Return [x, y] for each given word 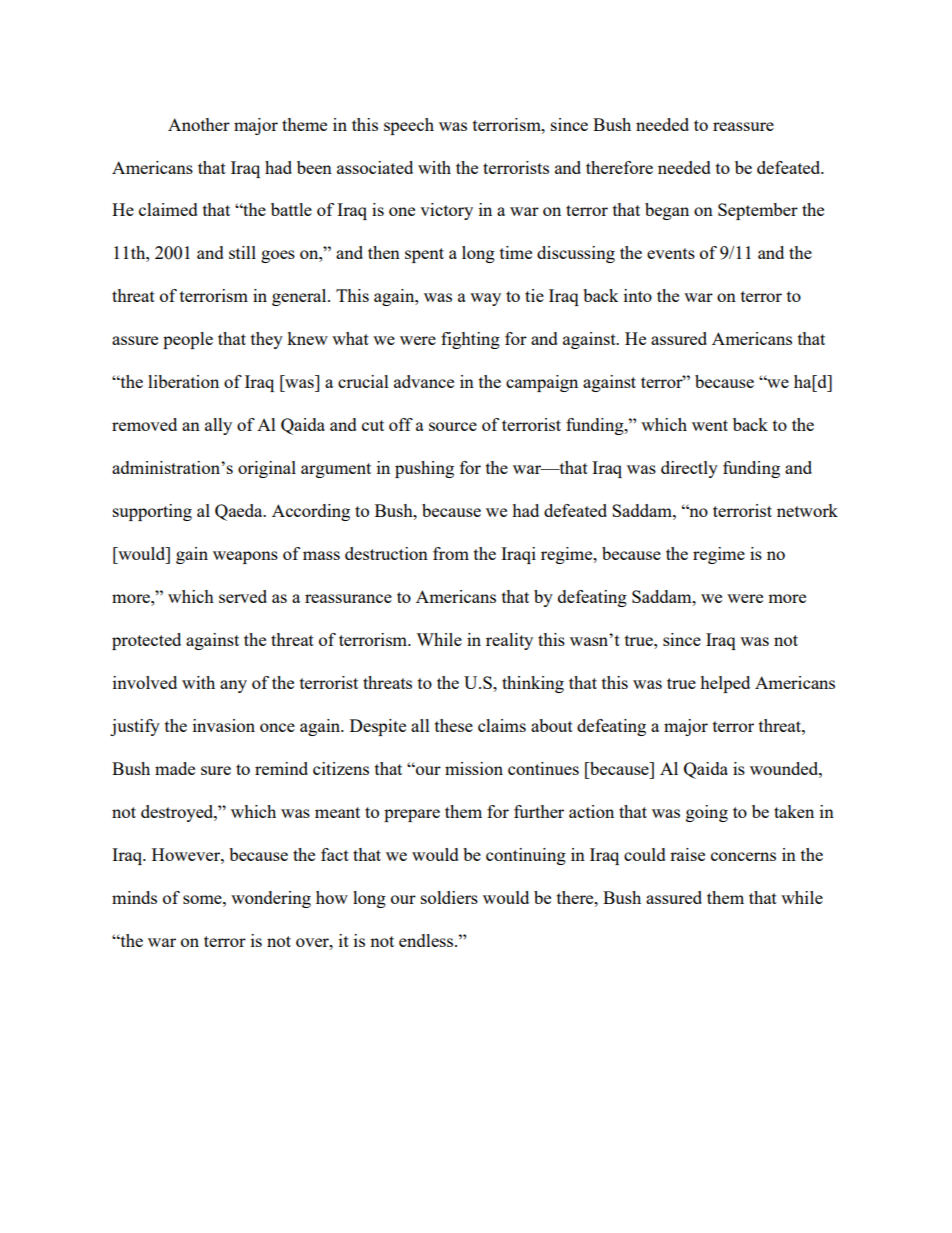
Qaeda [240, 512]
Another [199, 124]
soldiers [449, 897]
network [807, 510]
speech [409, 126]
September [758, 211]
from [451, 553]
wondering [271, 899]
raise [687, 854]
